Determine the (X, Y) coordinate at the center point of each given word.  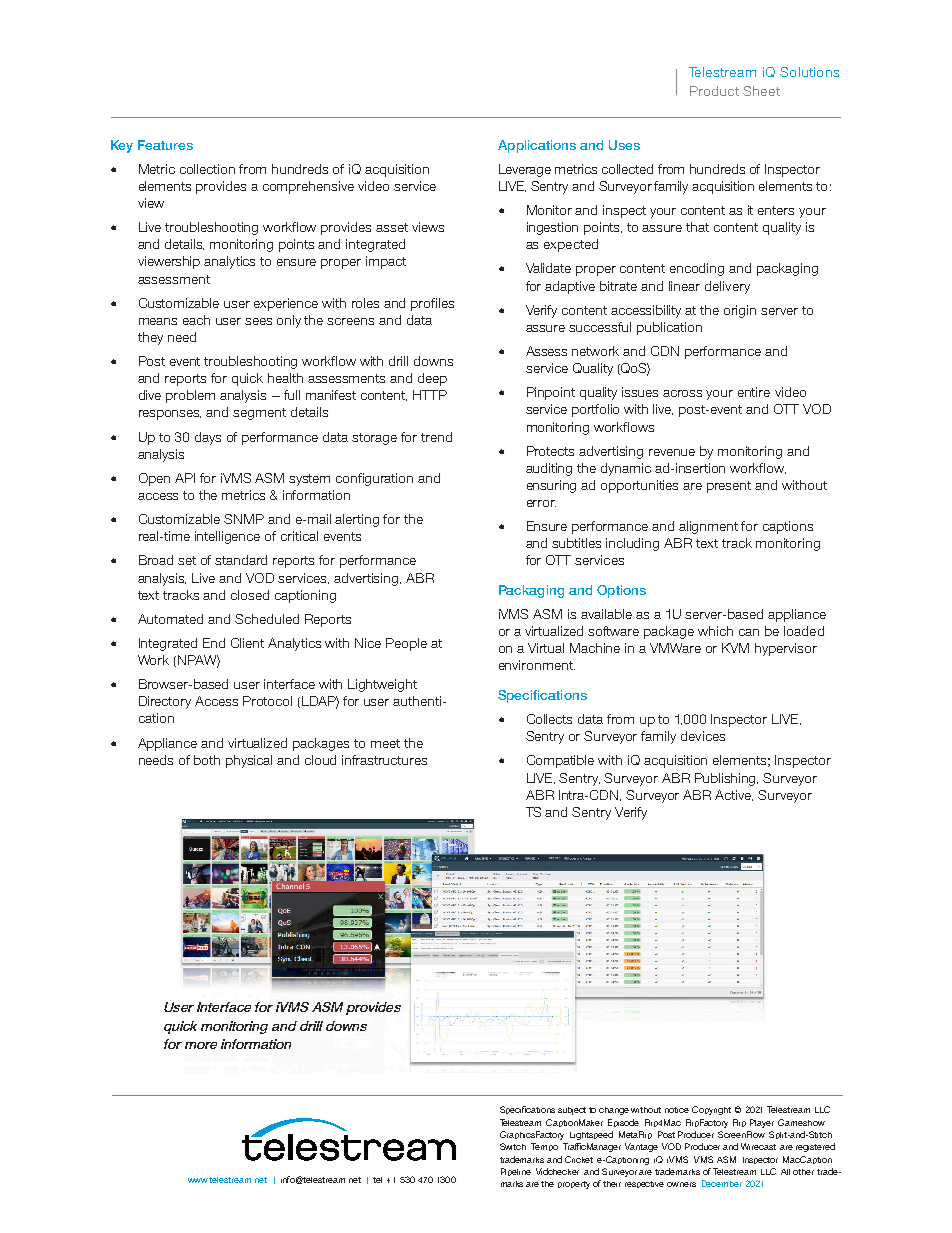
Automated (170, 619)
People (406, 644)
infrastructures (384, 760)
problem (190, 396)
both (207, 760)
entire (754, 392)
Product (714, 91)
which (715, 631)
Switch (513, 1146)
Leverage (525, 170)
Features (165, 145)
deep (432, 379)
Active (734, 795)
